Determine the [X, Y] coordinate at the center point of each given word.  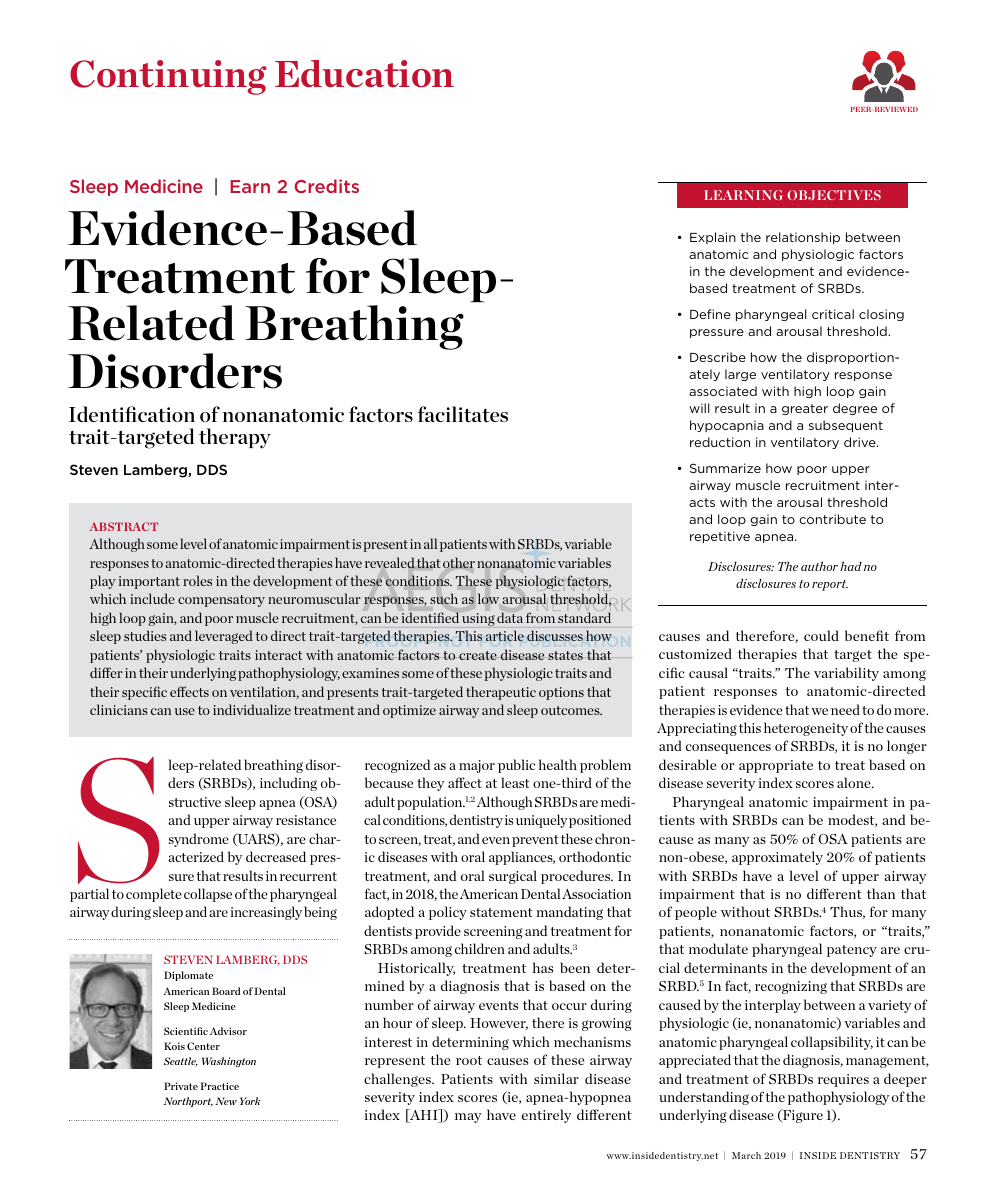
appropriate [776, 766]
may [468, 1118]
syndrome [199, 840]
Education [364, 74]
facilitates [463, 414]
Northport [188, 1102]
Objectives [834, 195]
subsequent [846, 426]
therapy [235, 438]
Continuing [168, 77]
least [515, 782]
